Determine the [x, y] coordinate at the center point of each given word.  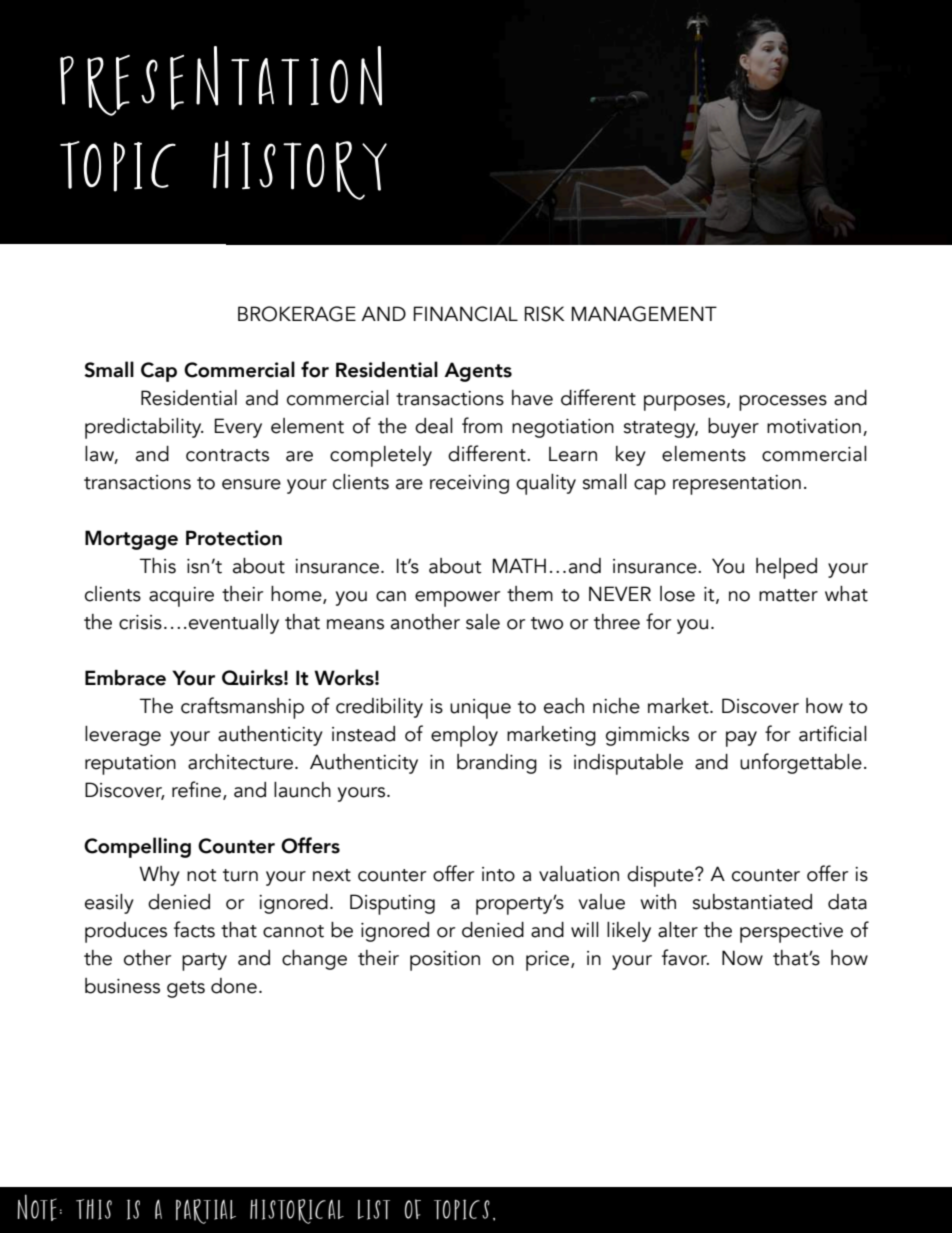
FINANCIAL [466, 314]
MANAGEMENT [644, 314]
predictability [144, 428]
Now [742, 958]
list [374, 1209]
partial [206, 1211]
